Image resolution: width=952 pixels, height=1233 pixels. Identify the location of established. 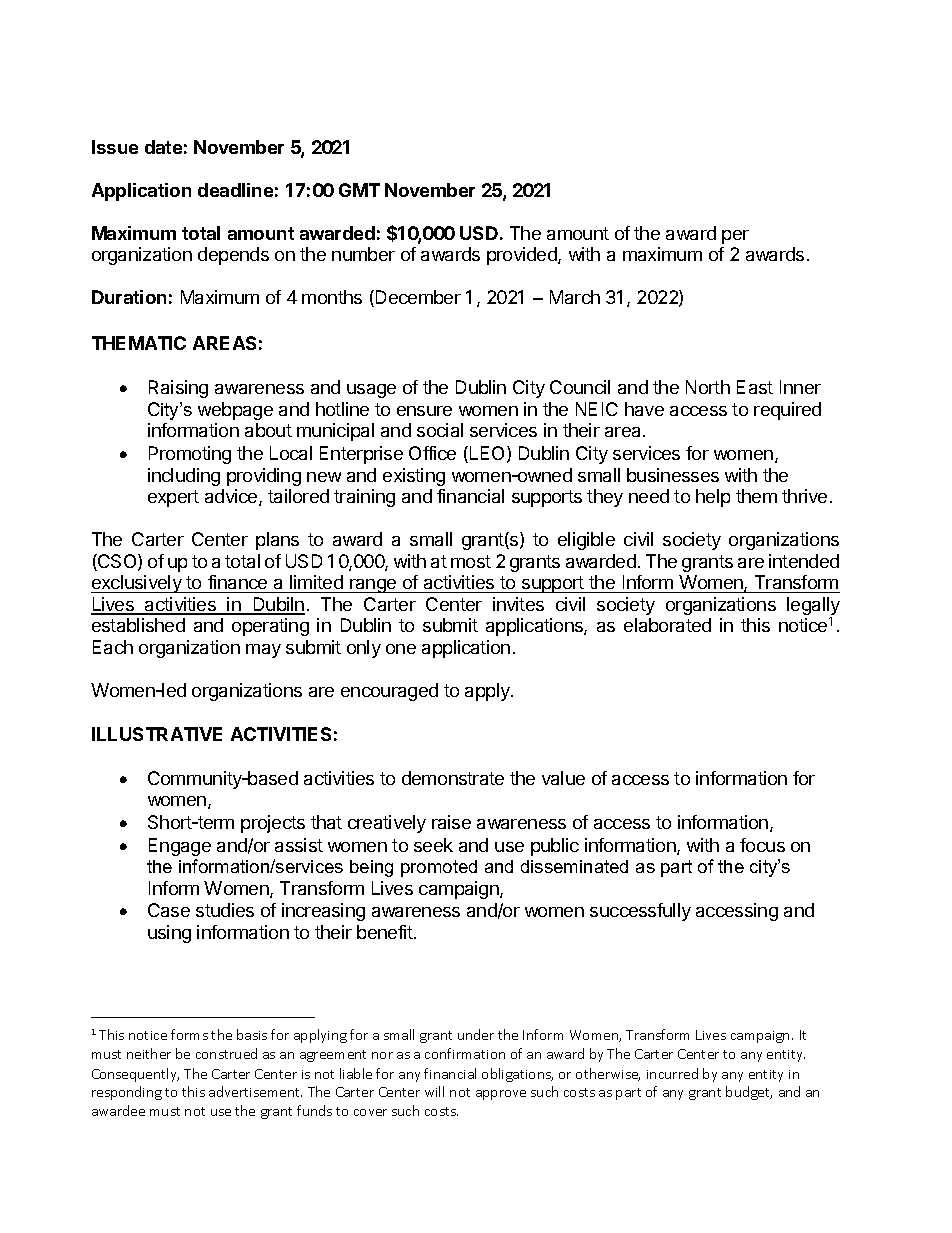
(138, 625).
